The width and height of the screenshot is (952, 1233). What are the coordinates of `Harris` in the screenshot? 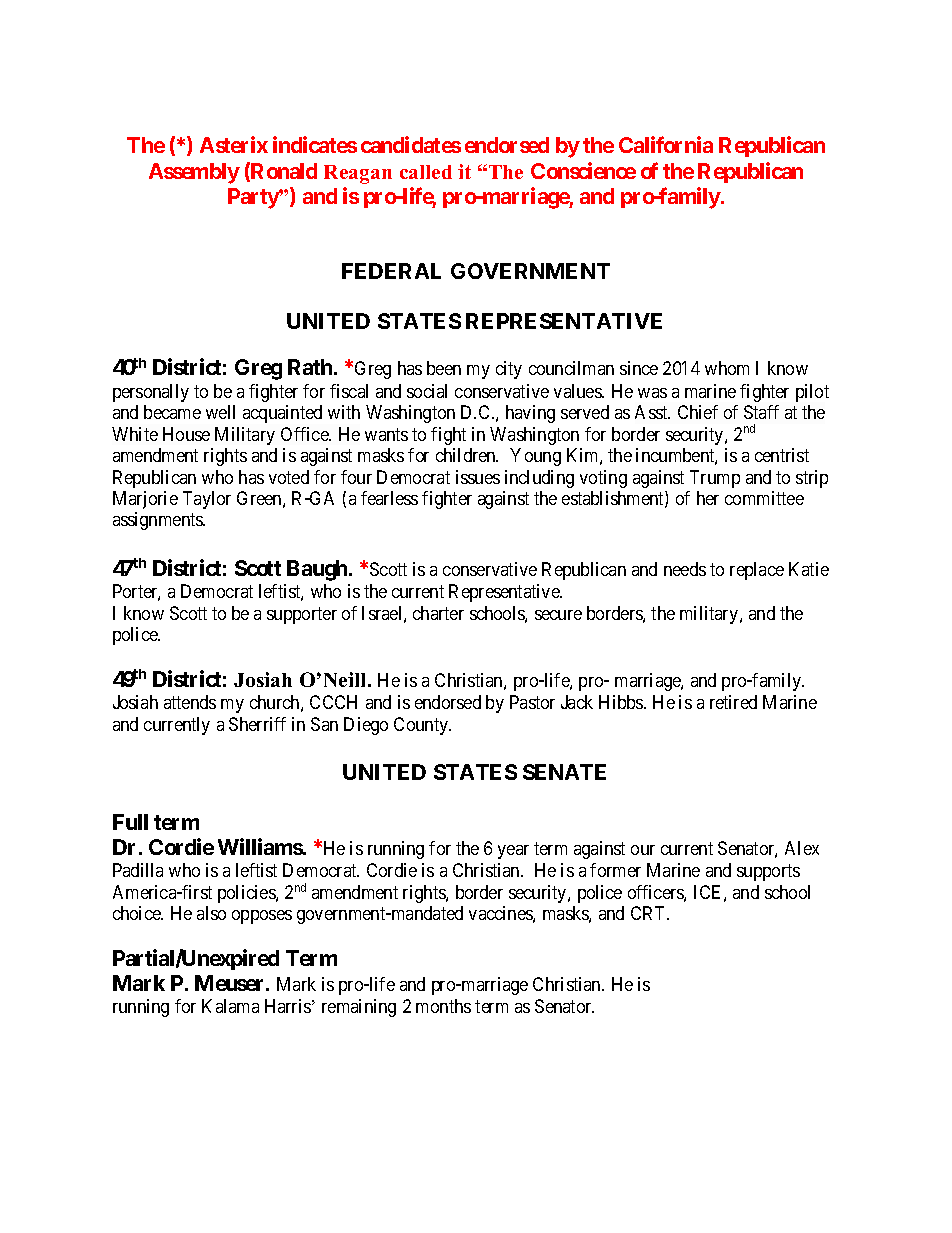 It's located at (288, 1006).
